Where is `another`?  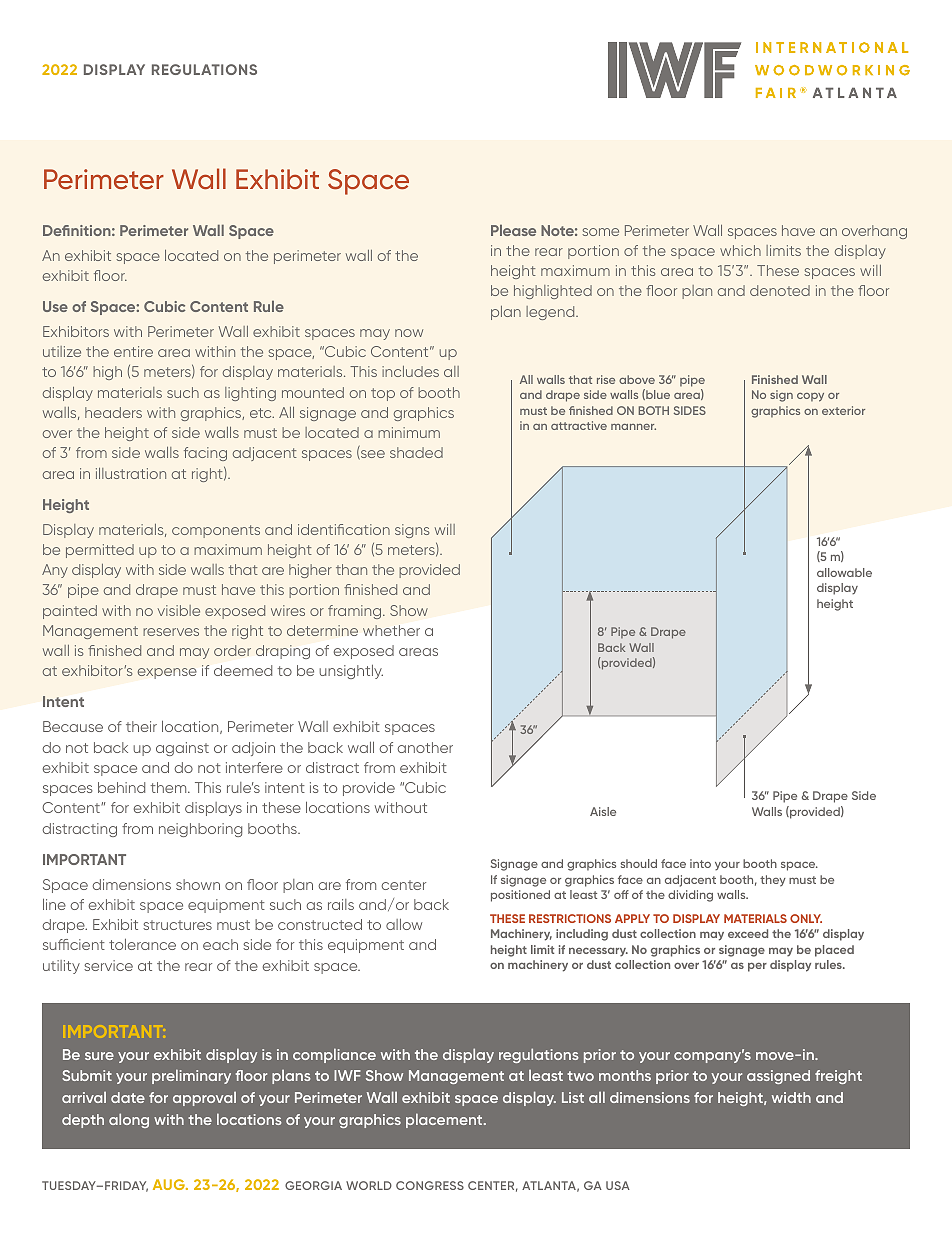
another is located at coordinates (425, 747).
